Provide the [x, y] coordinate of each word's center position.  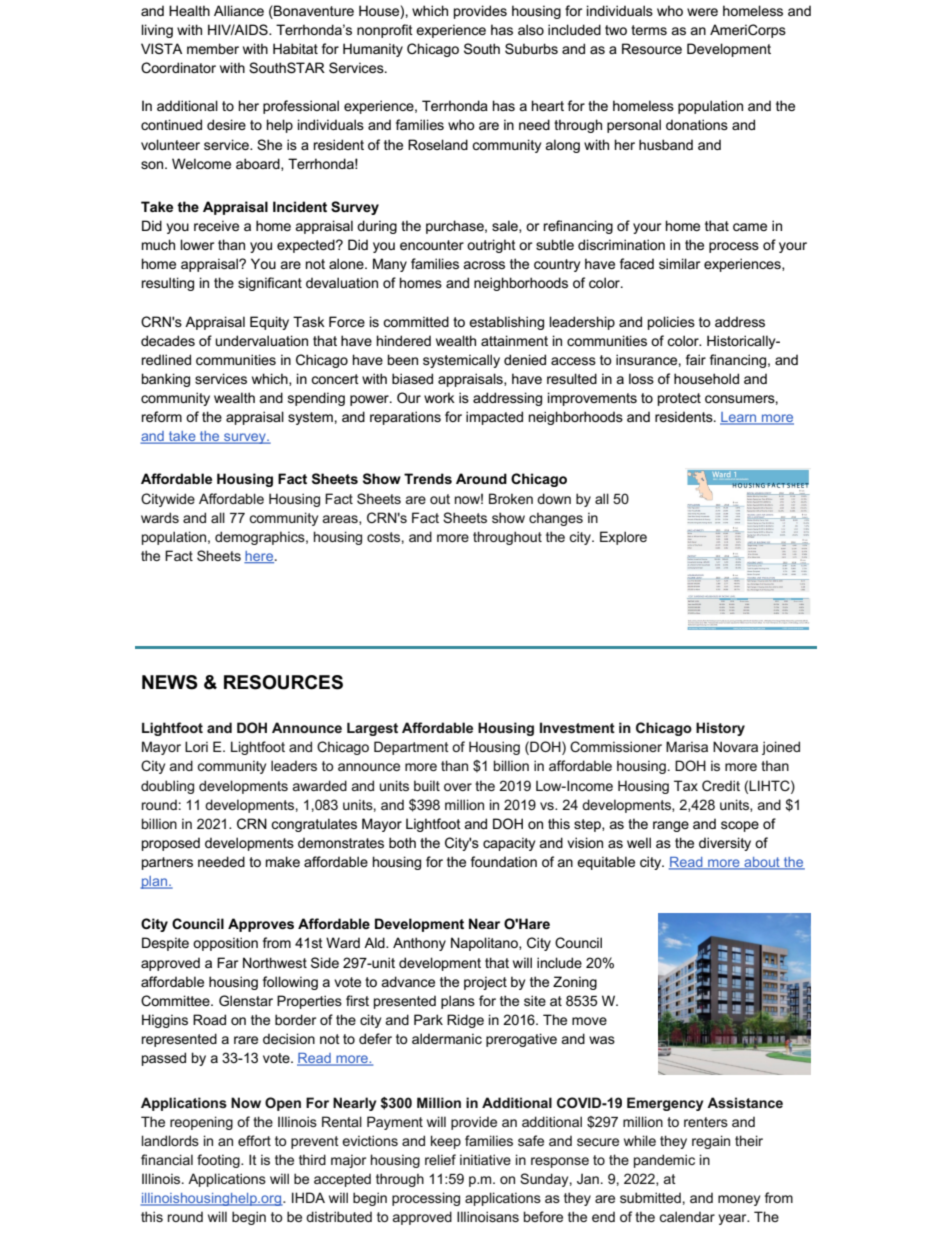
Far [227, 962]
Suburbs [531, 48]
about [762, 863]
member [213, 48]
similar [679, 263]
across [484, 265]
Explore [623, 538]
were [702, 12]
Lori [196, 746]
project [485, 983]
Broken [511, 498]
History [720, 729]
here [260, 557]
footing [219, 1161]
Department [411, 748]
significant [270, 284]
